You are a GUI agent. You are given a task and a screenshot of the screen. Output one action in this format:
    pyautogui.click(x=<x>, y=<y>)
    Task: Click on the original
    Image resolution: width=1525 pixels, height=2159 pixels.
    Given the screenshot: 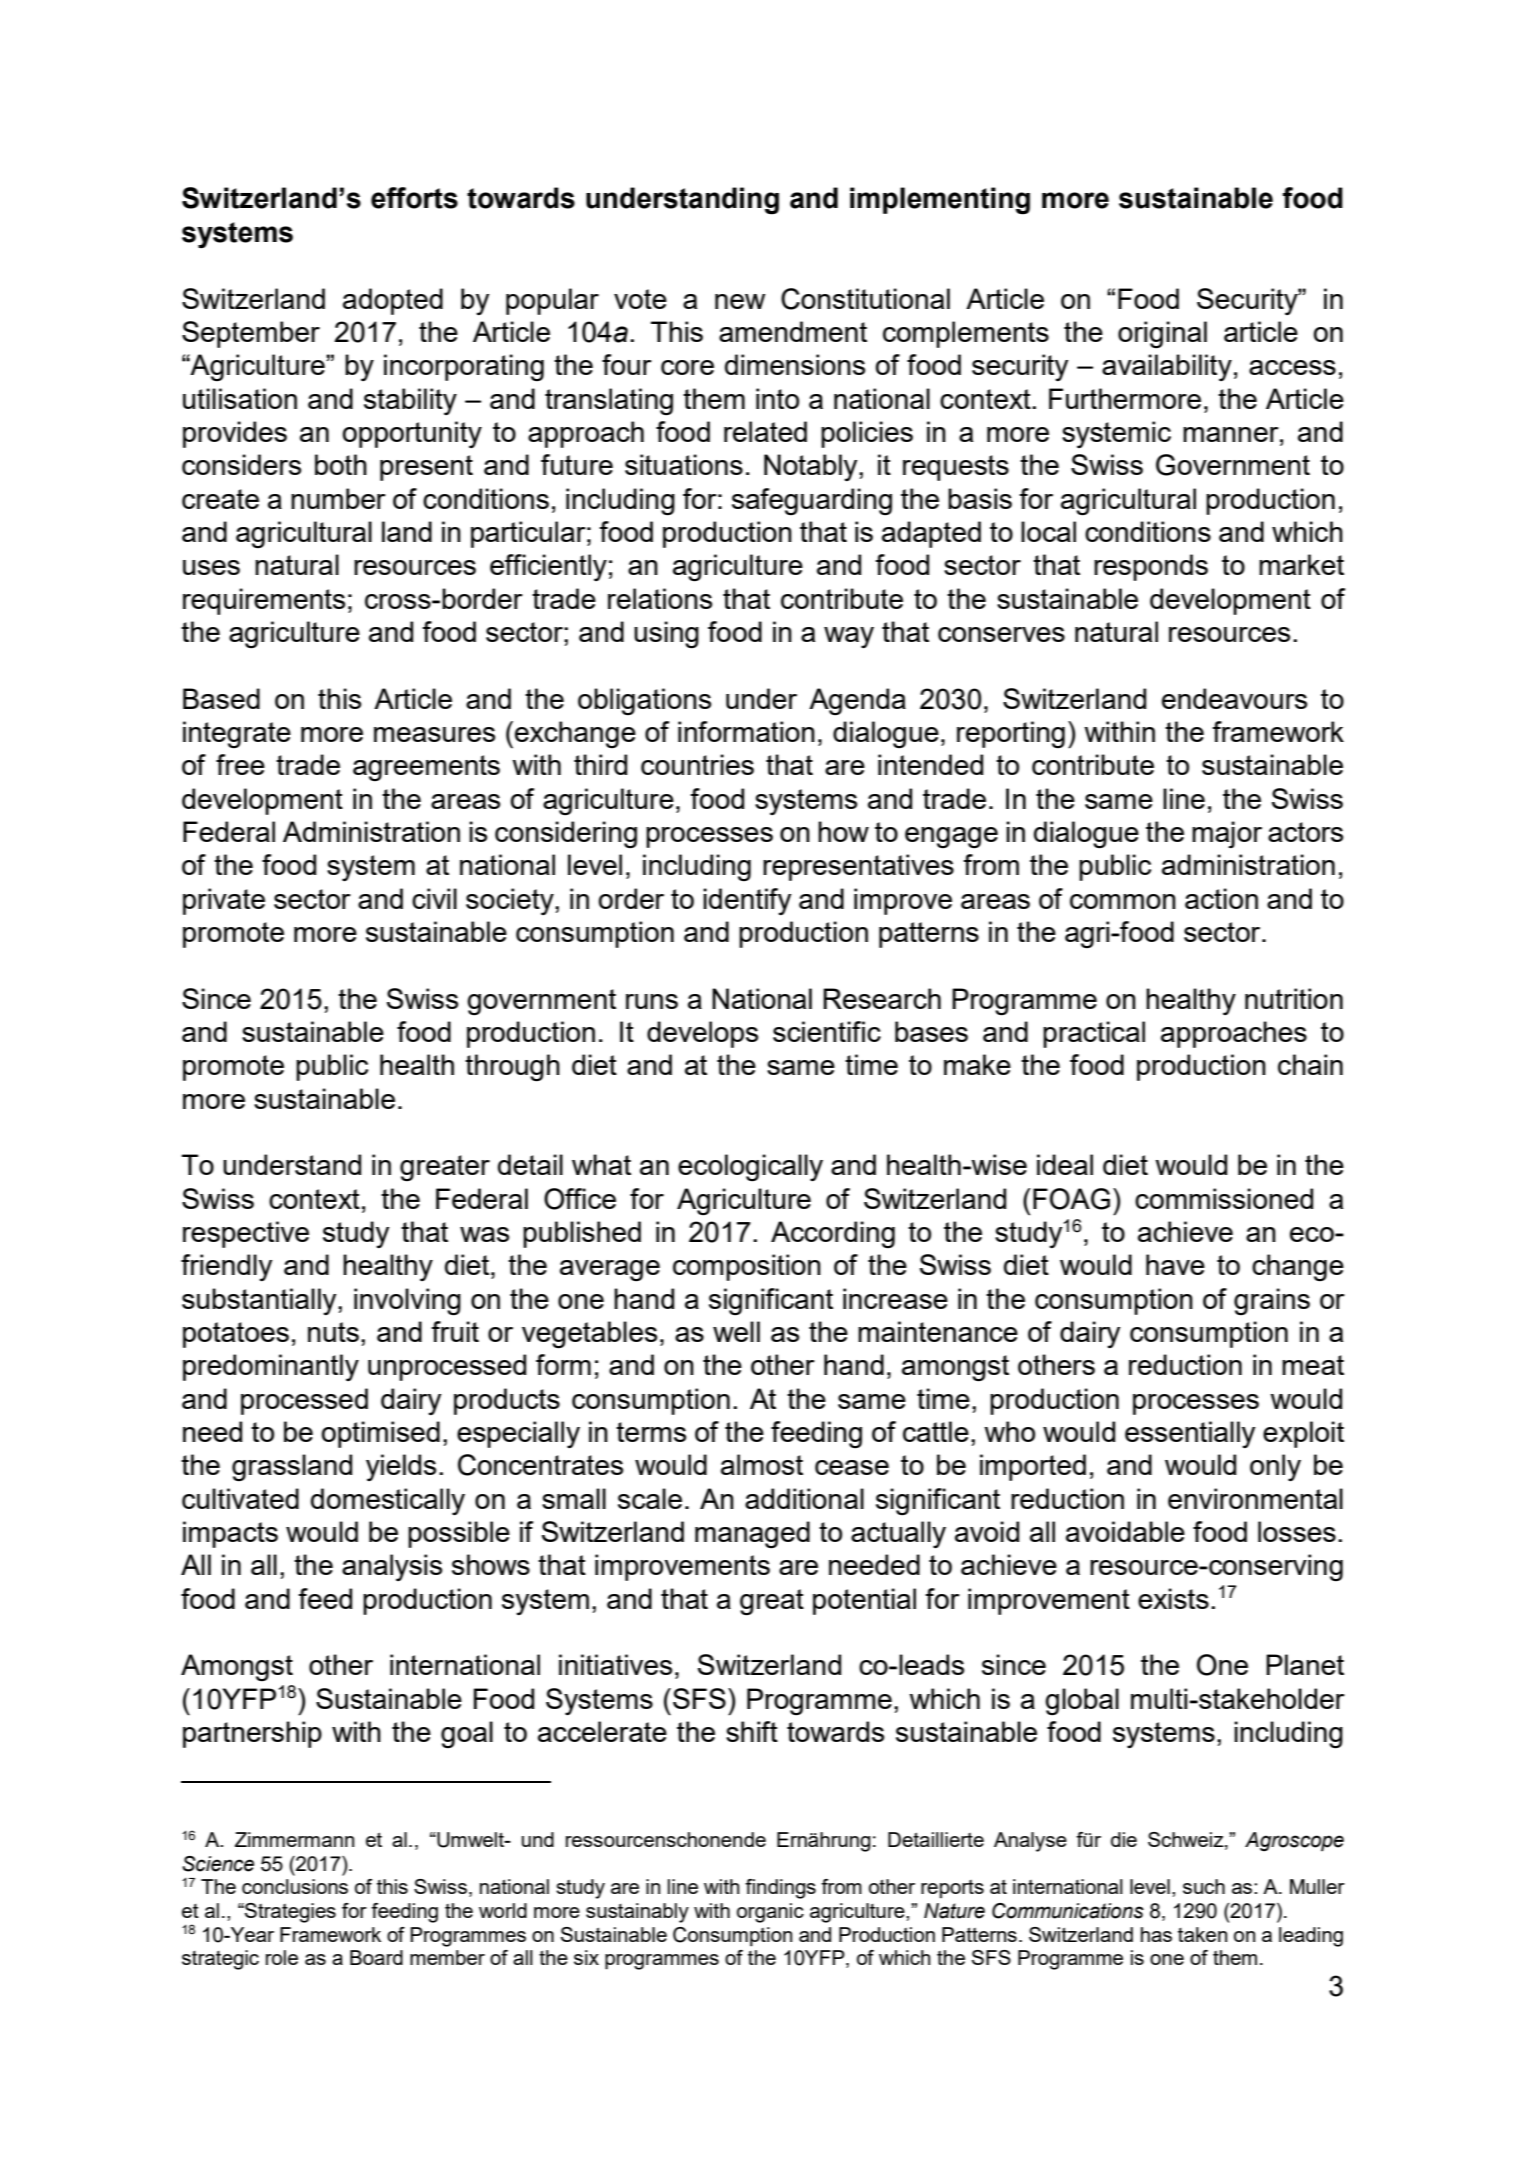 What is the action you would take?
    pyautogui.click(x=1162, y=335)
